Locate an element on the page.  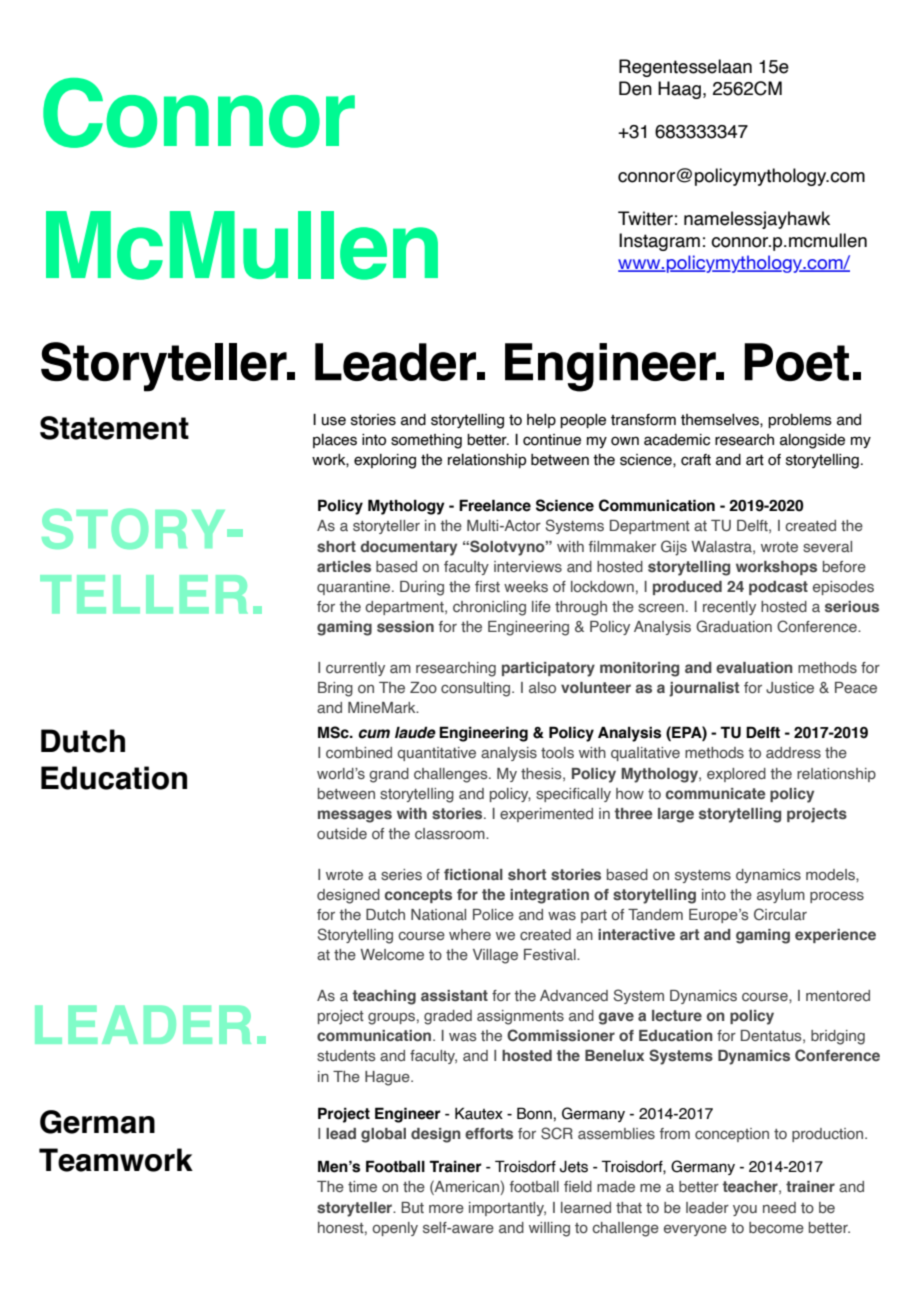
Statement is located at coordinates (114, 428).
